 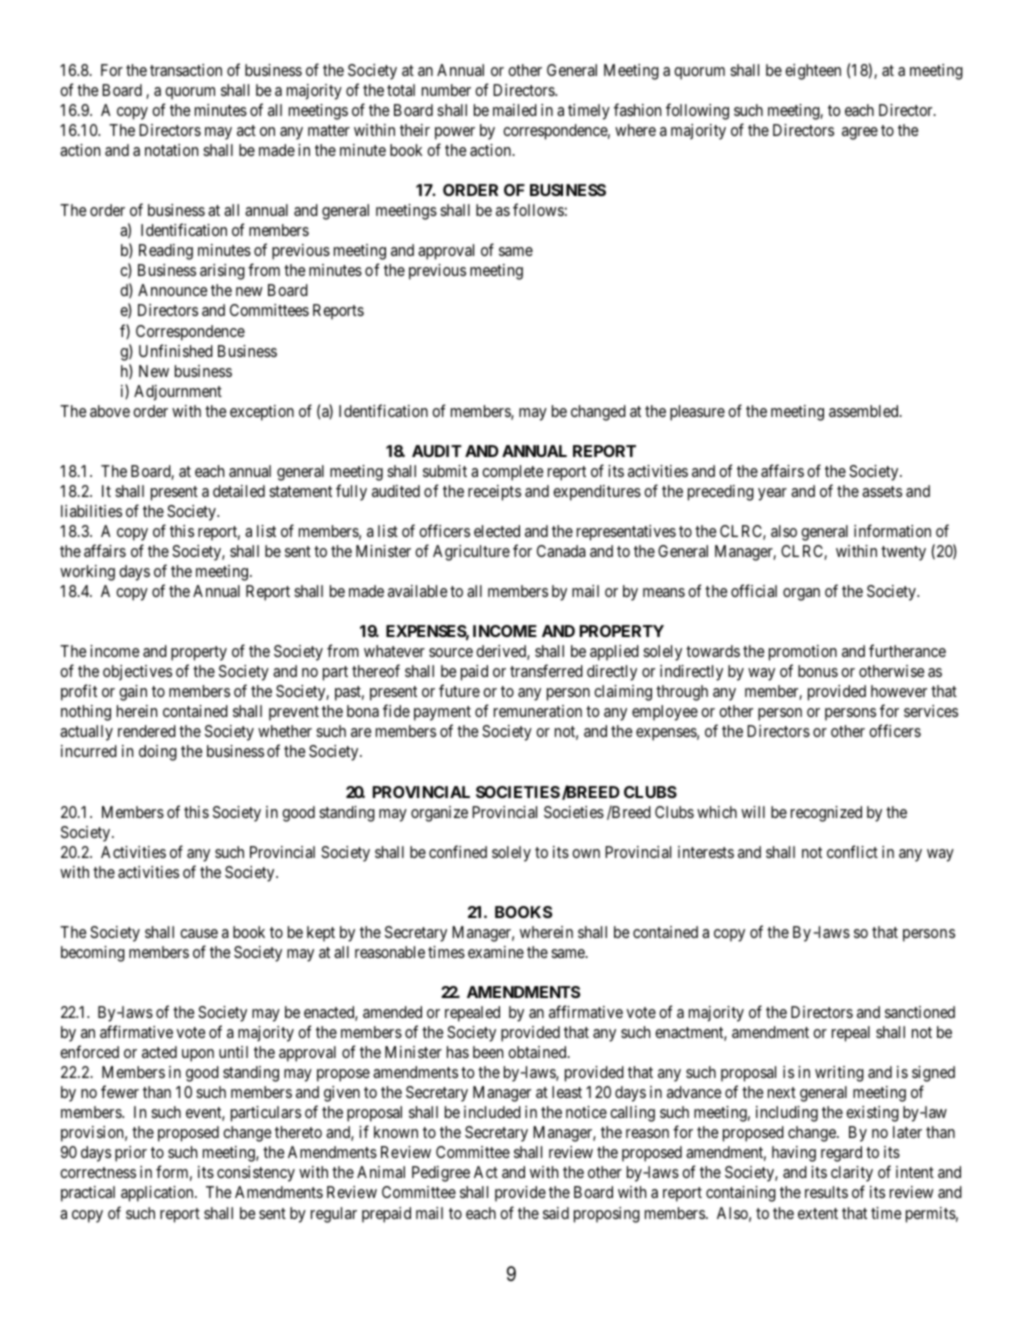 I want to click on agree, so click(x=860, y=133).
